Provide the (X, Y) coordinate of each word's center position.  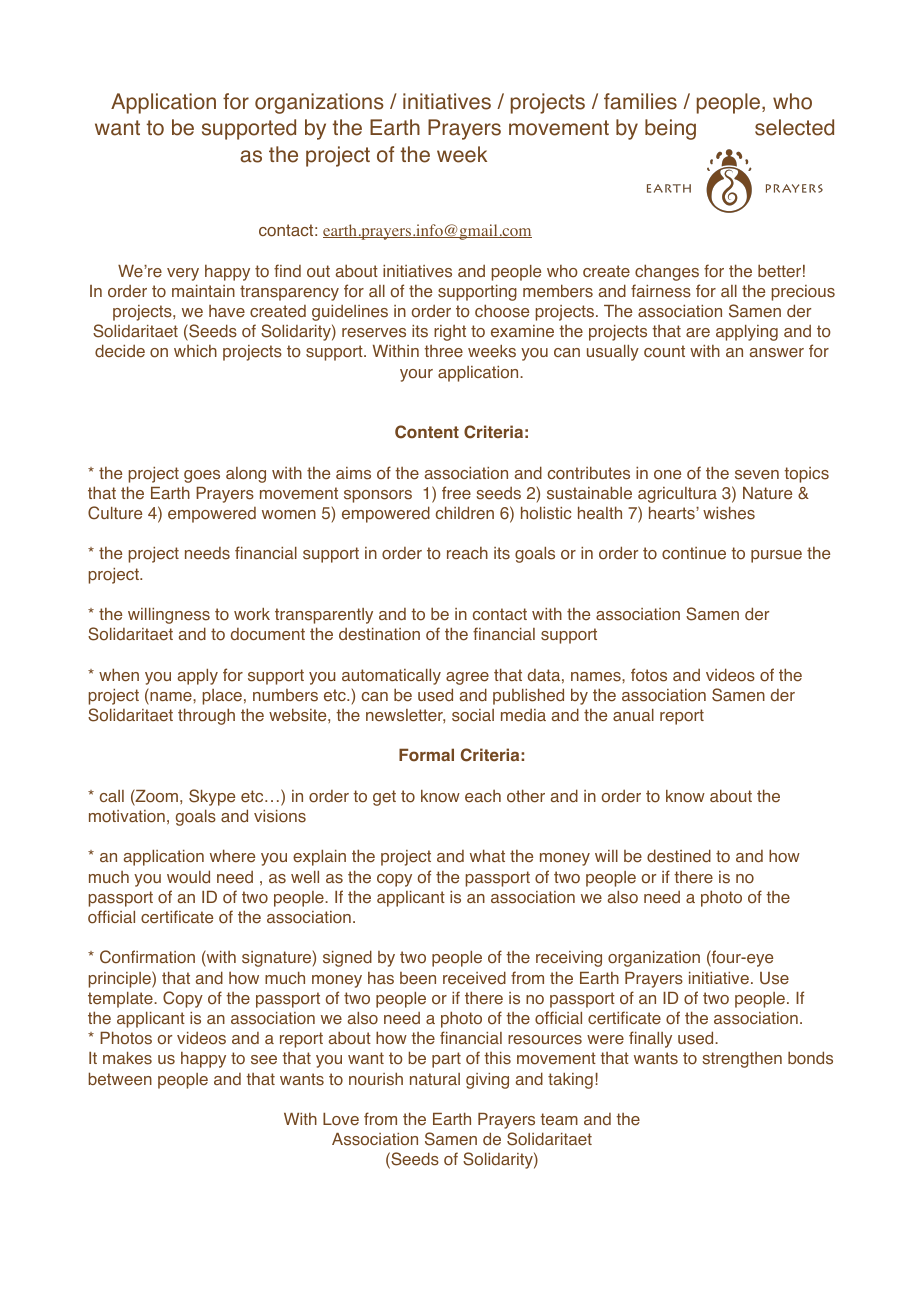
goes (202, 476)
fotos (649, 675)
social (473, 715)
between (120, 1079)
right (450, 333)
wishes (729, 513)
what (487, 855)
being (670, 129)
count (664, 351)
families (640, 101)
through (206, 716)
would (188, 877)
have (227, 311)
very (183, 274)
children (465, 513)
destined (679, 856)
